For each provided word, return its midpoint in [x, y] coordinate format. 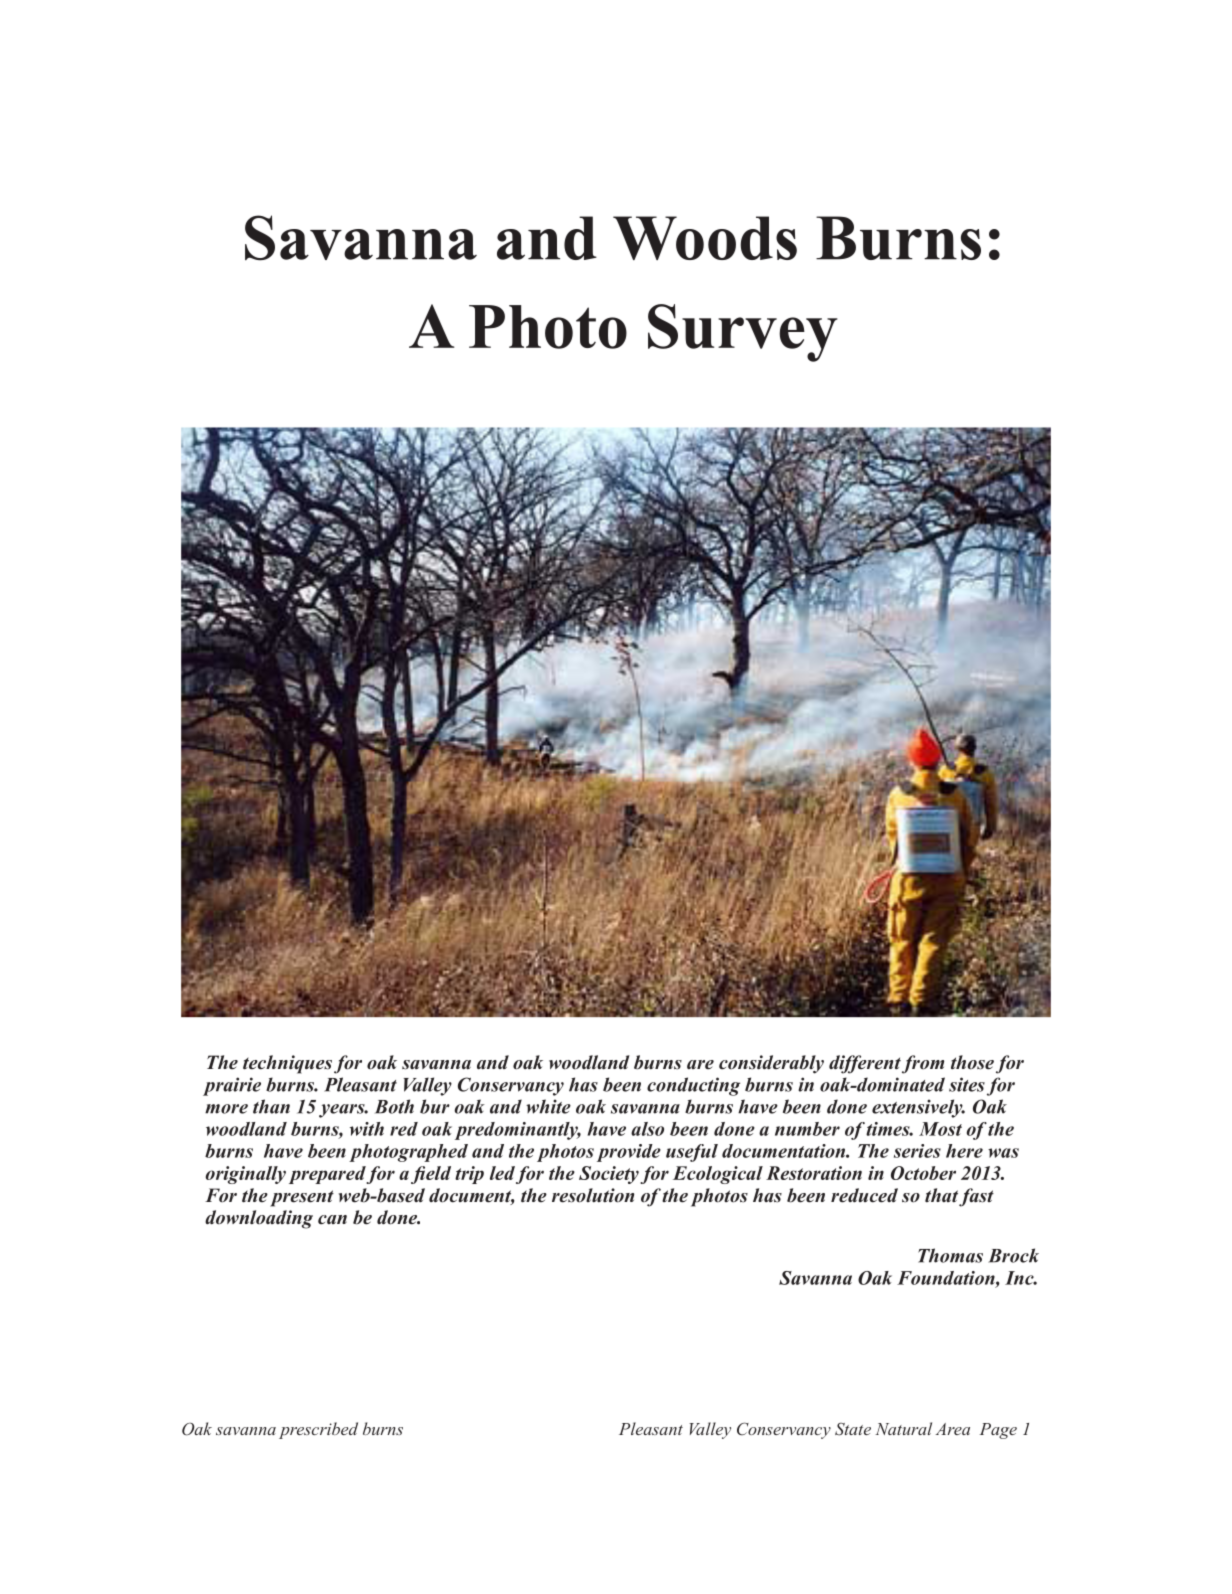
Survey [743, 333]
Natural [903, 1428]
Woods [705, 238]
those [972, 1062]
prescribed [318, 1430]
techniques [287, 1064]
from [923, 1064]
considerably [771, 1064]
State [853, 1429]
